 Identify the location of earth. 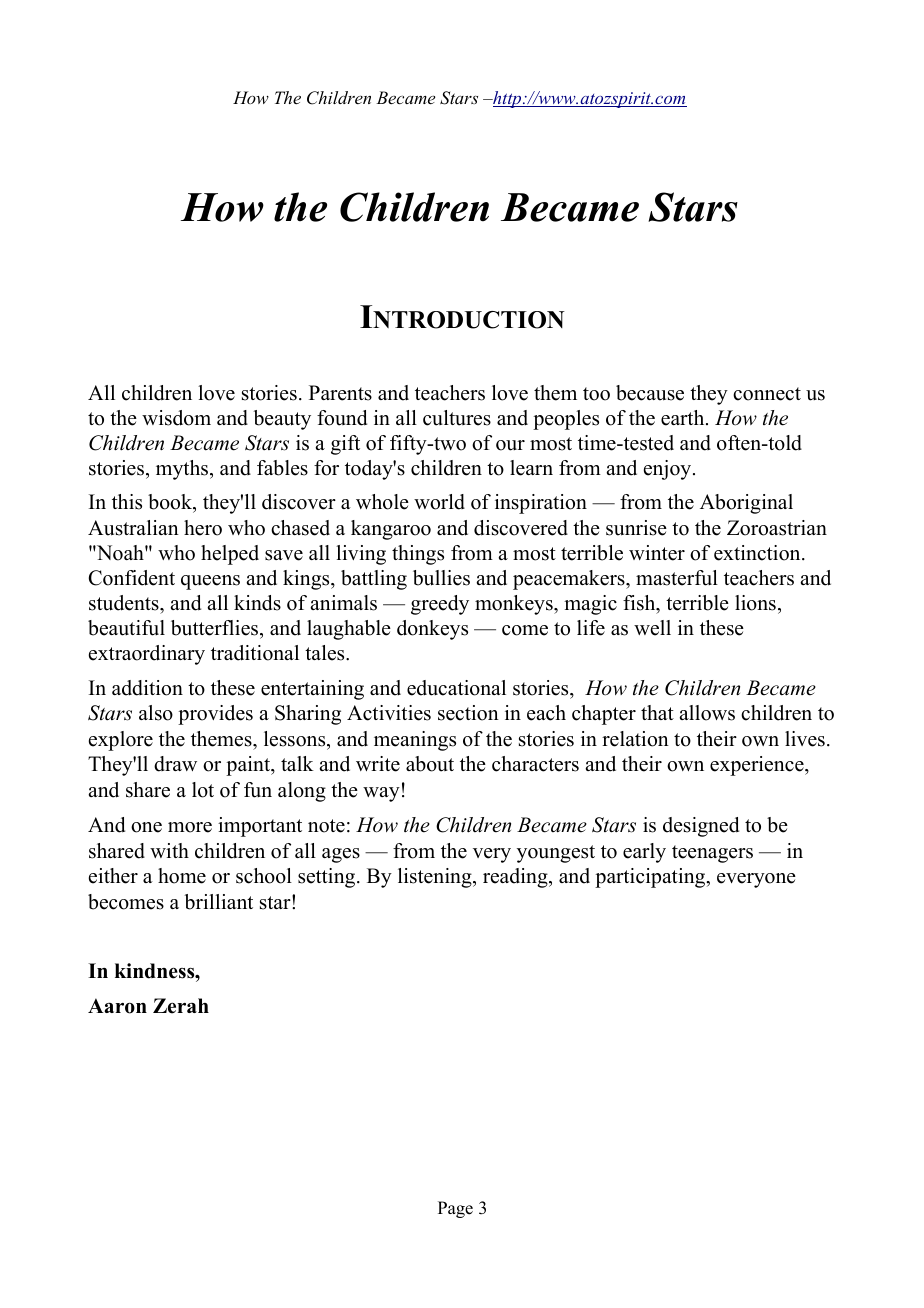
(684, 418).
